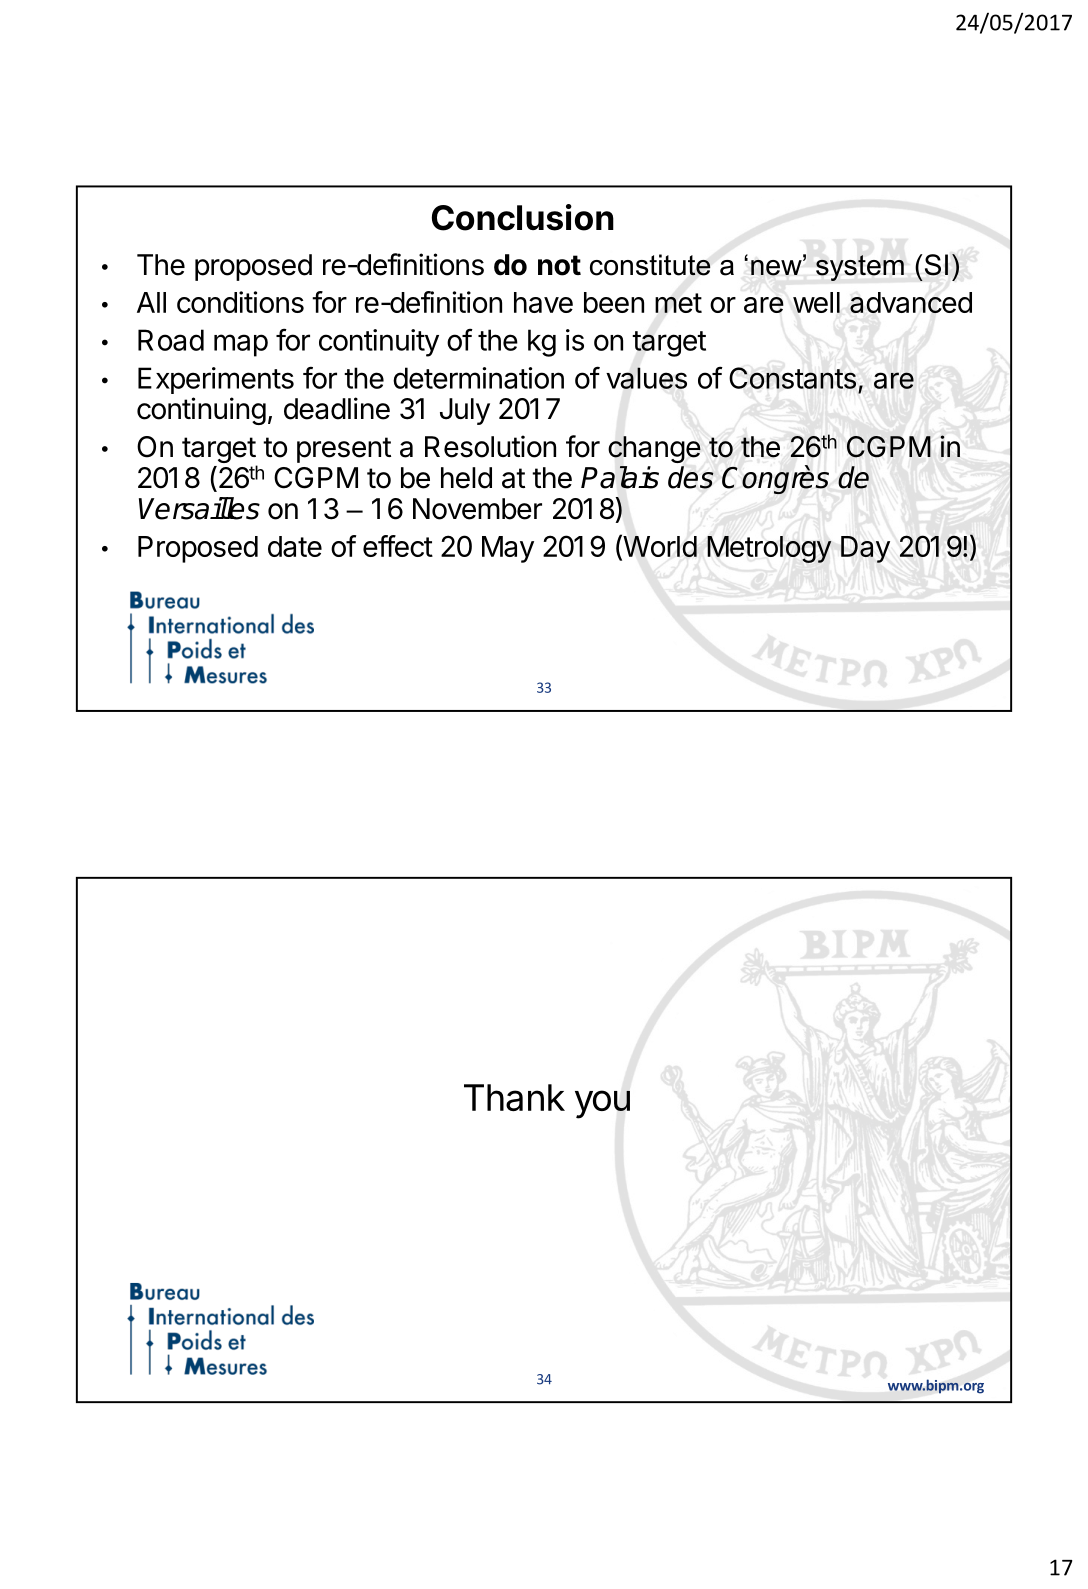 The width and height of the image is (1088, 1589). Describe the element at coordinates (602, 1104) in the image. I see `you` at that location.
